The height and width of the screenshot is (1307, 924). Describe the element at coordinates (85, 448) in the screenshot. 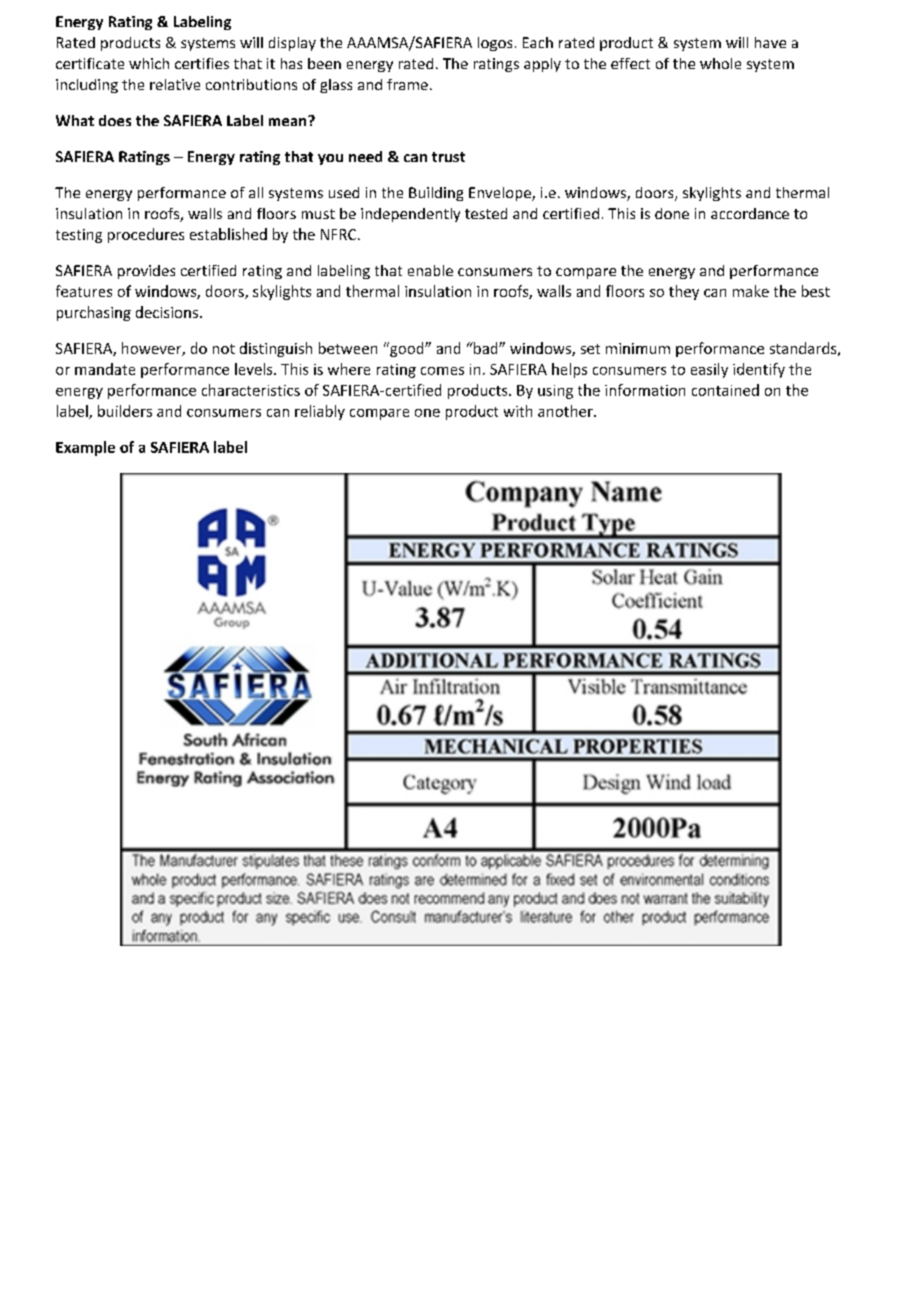

I see `Example` at that location.
